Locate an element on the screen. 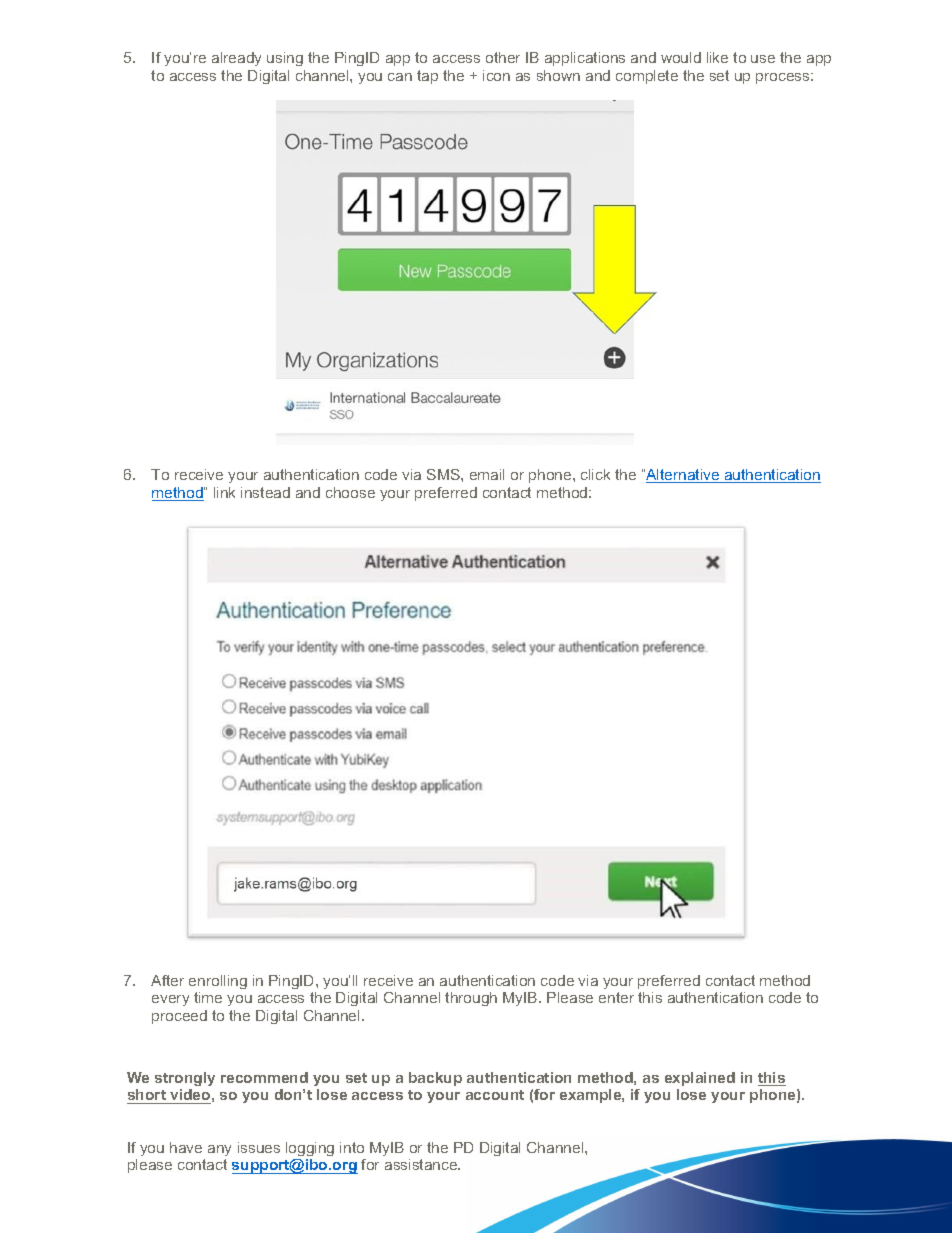 The height and width of the screenshot is (1233, 952). already is located at coordinates (236, 59).
